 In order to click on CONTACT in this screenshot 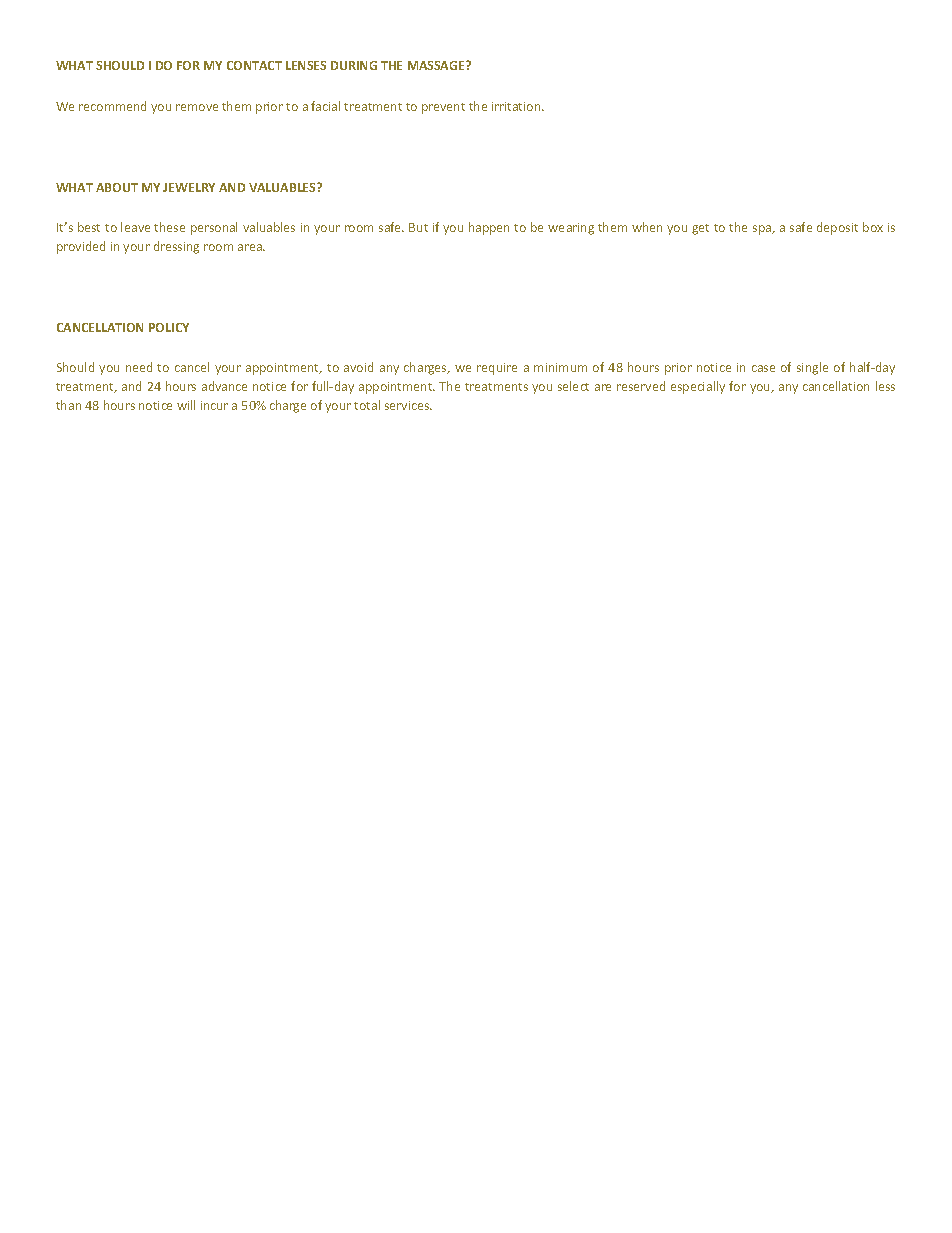, I will do `click(254, 65)`.
